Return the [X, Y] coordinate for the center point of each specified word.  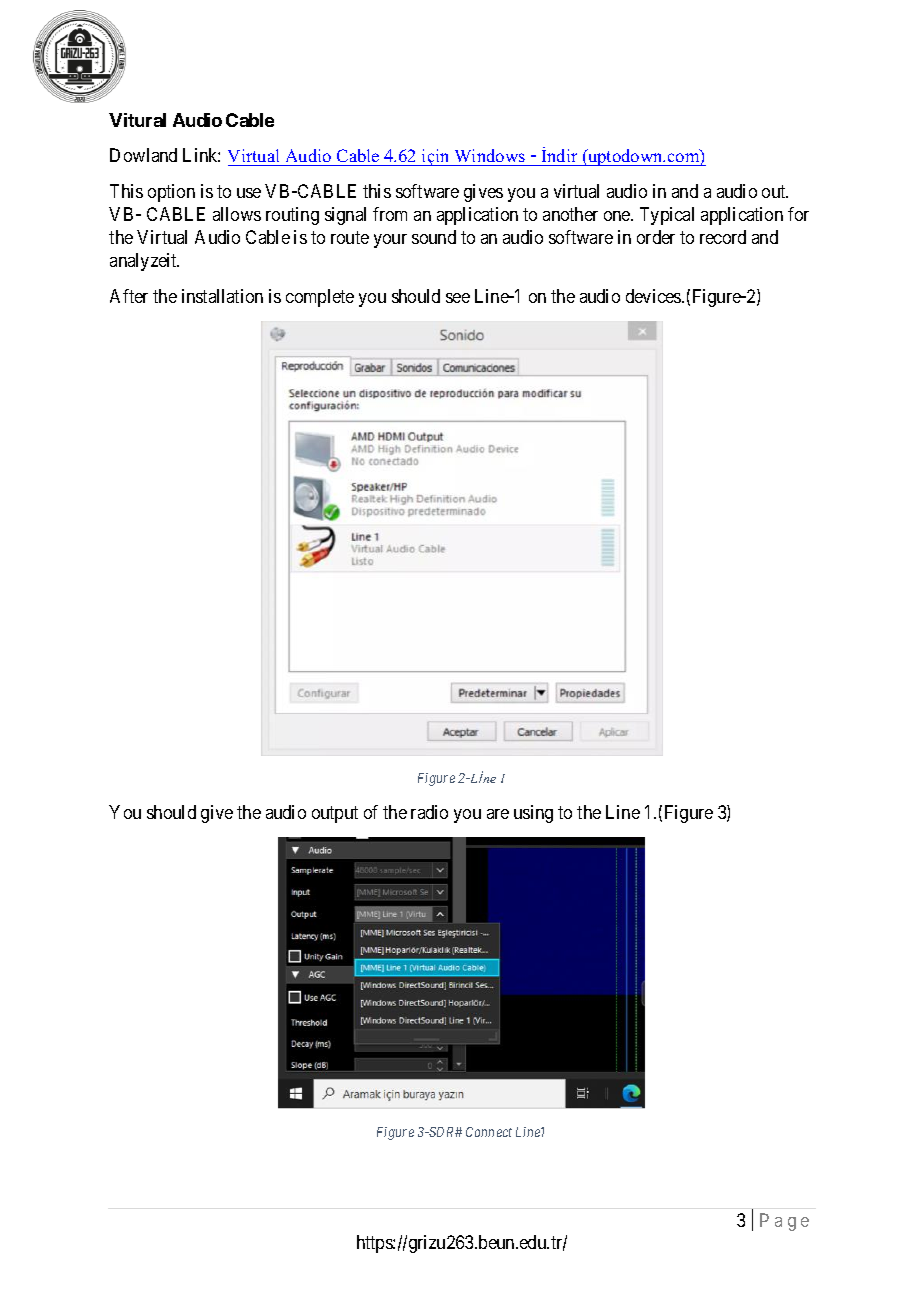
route [350, 238]
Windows [490, 157]
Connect [489, 1132]
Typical [667, 216]
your [390, 241]
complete [320, 298]
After [129, 296]
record [723, 237]
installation [222, 296]
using [533, 814]
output [335, 814]
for [798, 214]
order [656, 237]
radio [429, 812]
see [458, 298]
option [171, 193]
